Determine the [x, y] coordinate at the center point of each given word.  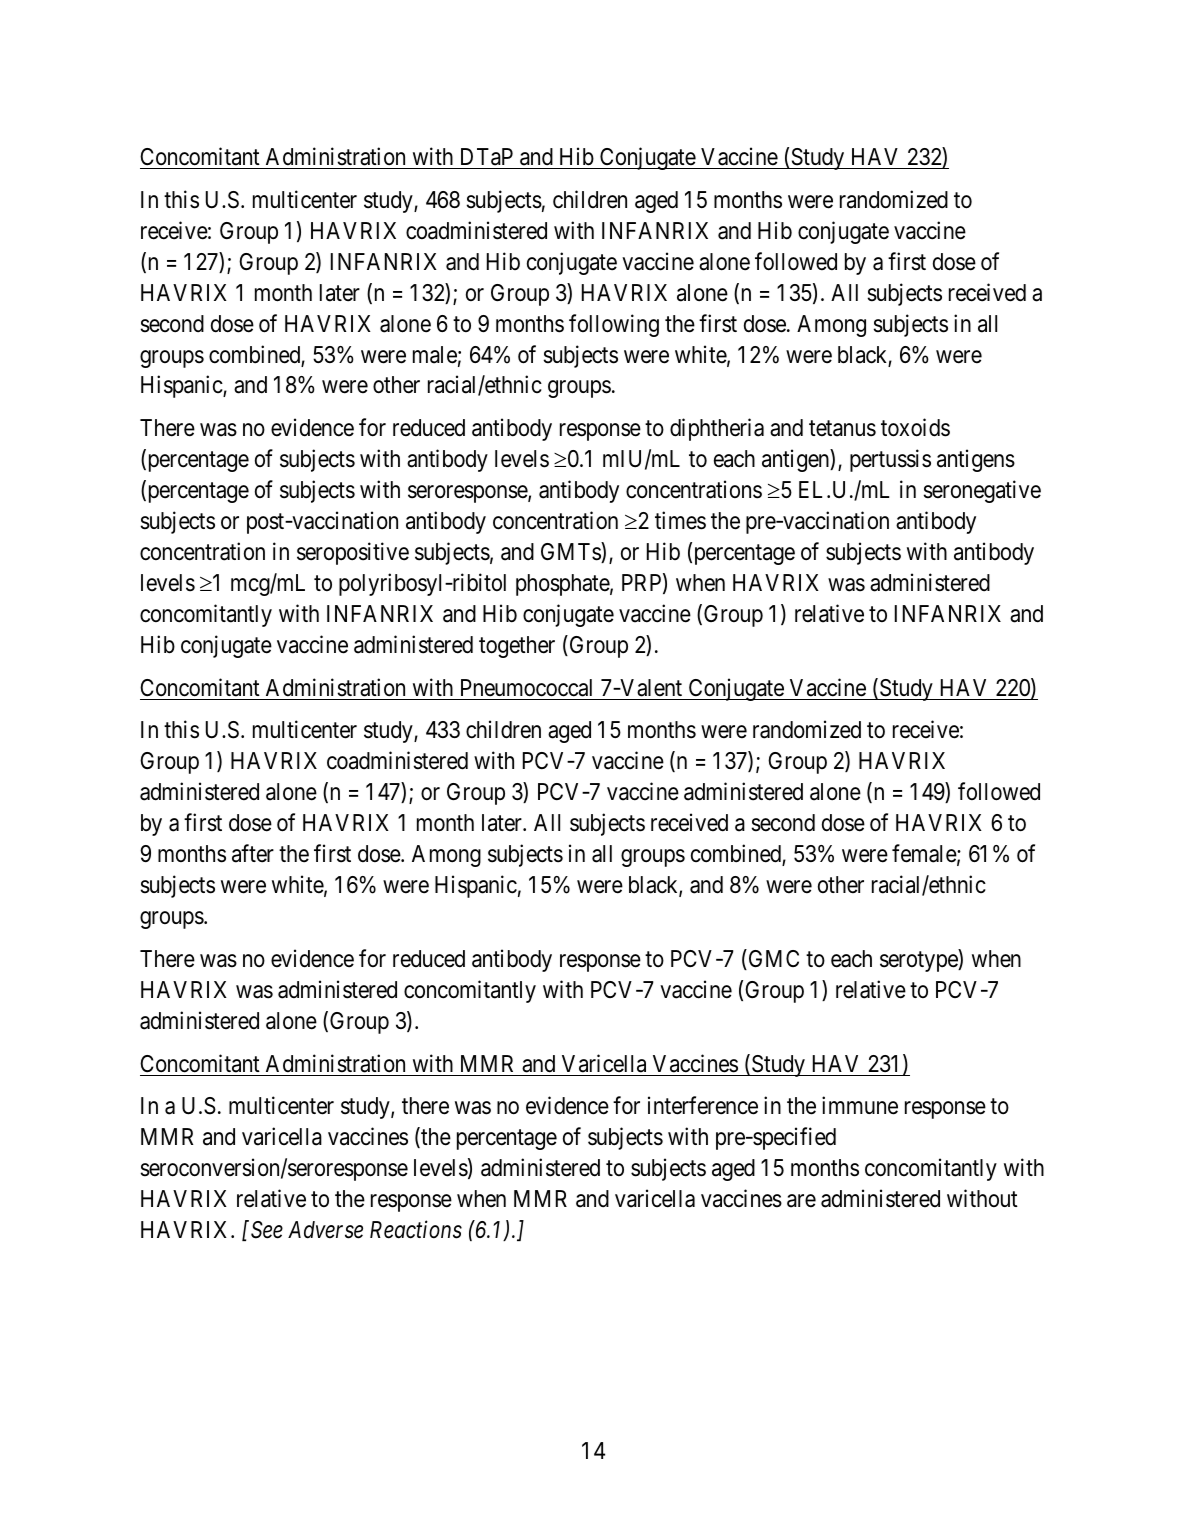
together [517, 647]
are [801, 1201]
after [253, 853]
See [267, 1230]
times [680, 520]
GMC [772, 959]
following [614, 325]
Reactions [416, 1230]
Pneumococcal [526, 688]
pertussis [890, 460]
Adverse [325, 1230]
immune [860, 1105]
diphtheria [717, 429]
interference [703, 1105]
